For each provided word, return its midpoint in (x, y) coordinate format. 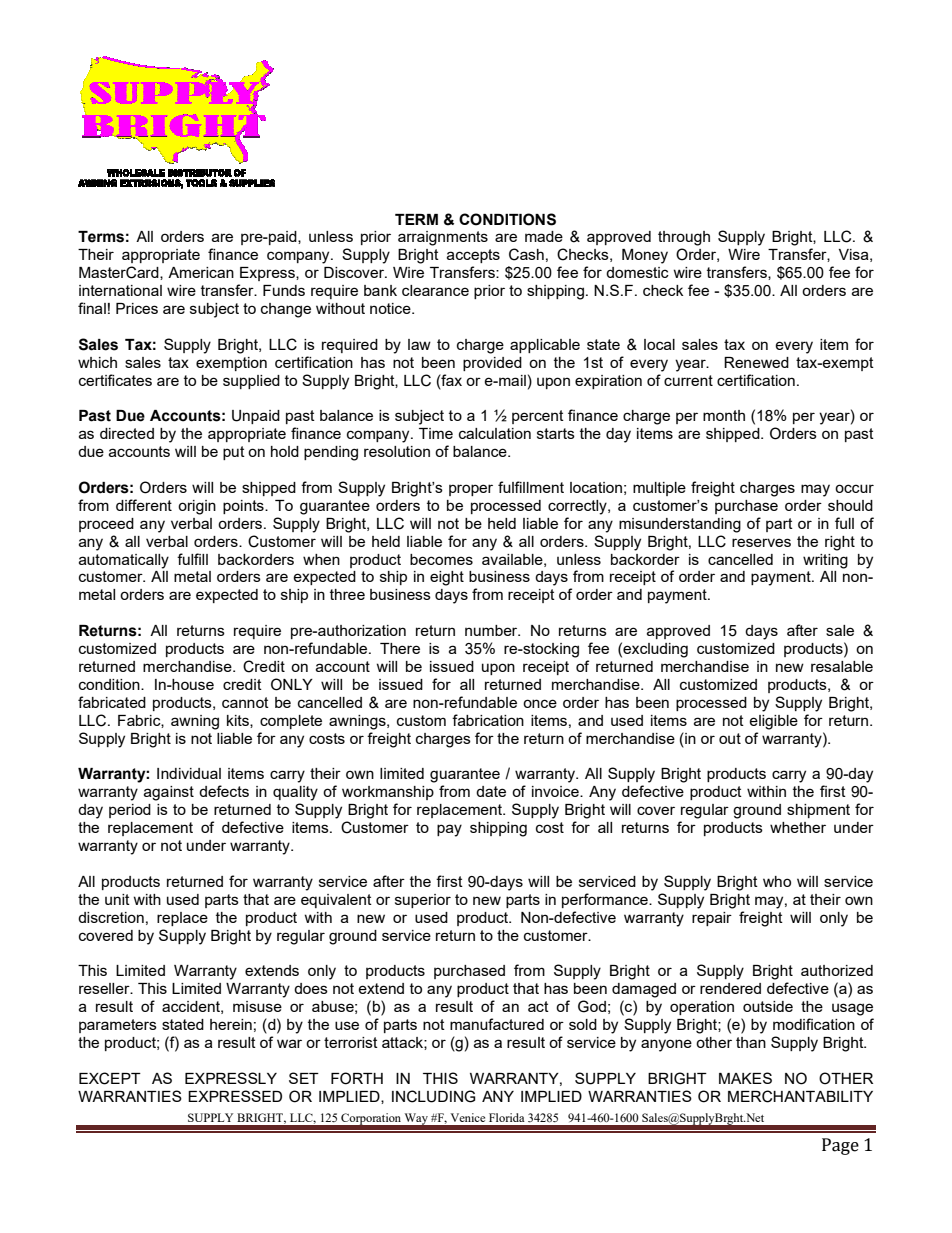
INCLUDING (433, 1096)
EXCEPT (110, 1078)
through (684, 238)
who (777, 881)
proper (471, 490)
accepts (473, 256)
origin (197, 507)
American (201, 272)
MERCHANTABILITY (800, 1096)
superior (423, 901)
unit (117, 899)
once (540, 703)
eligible (773, 722)
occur (854, 488)
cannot (245, 702)
